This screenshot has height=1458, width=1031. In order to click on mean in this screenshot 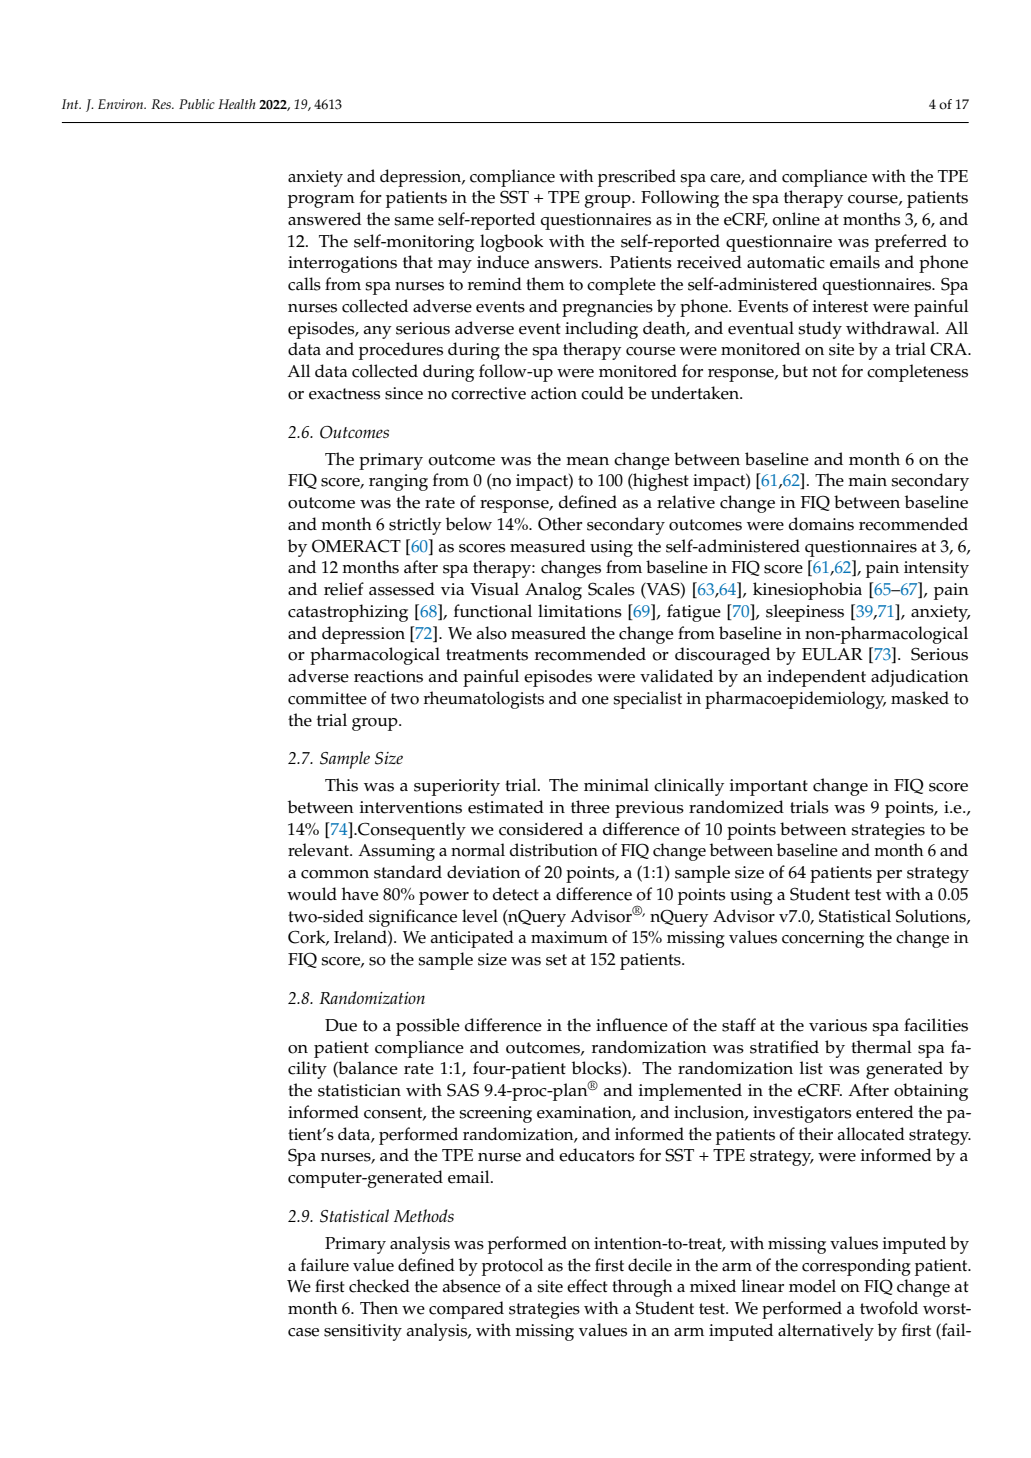, I will do `click(587, 461)`.
